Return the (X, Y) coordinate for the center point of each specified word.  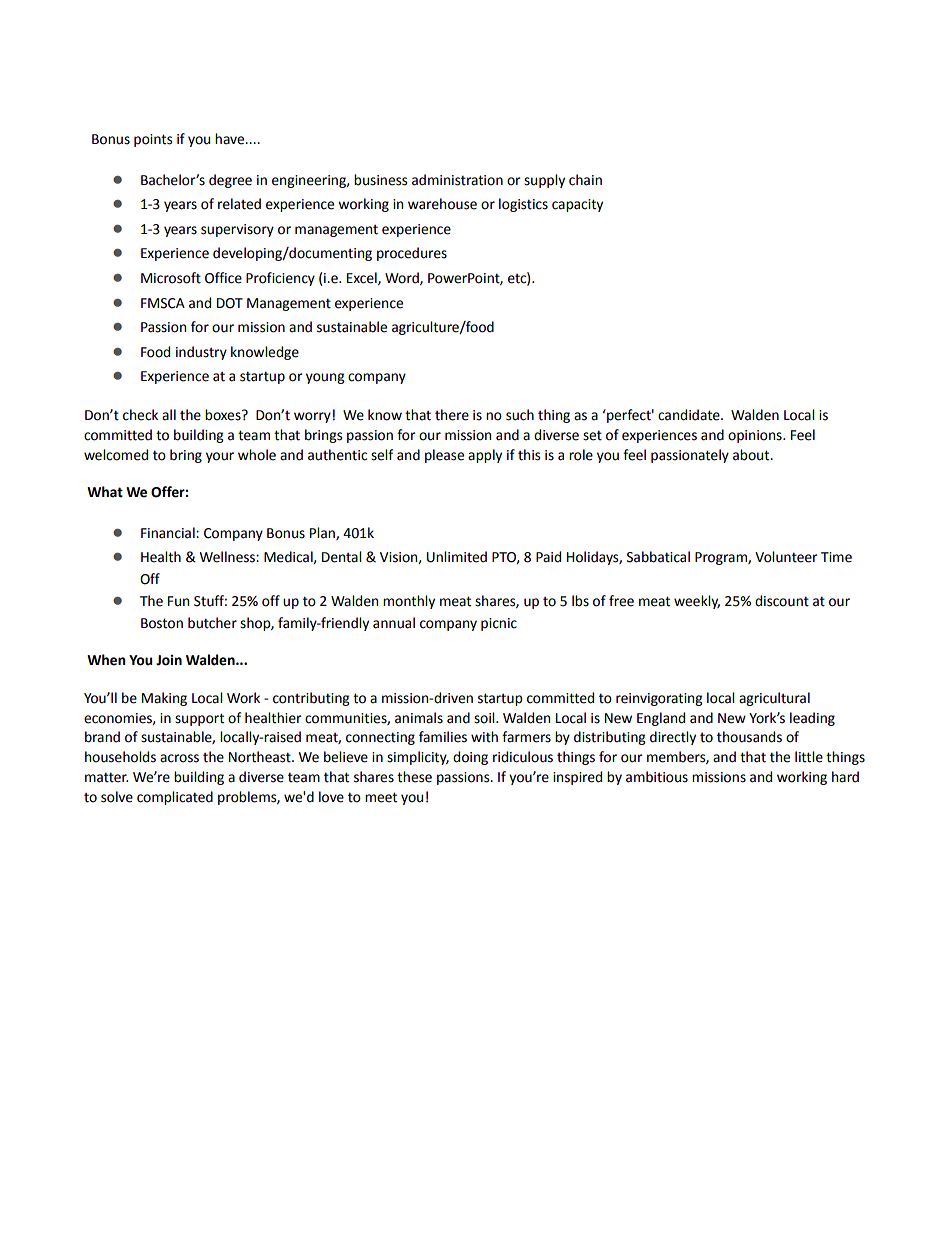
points (153, 140)
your (220, 457)
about (752, 455)
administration (457, 180)
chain (585, 180)
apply (485, 456)
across (179, 758)
